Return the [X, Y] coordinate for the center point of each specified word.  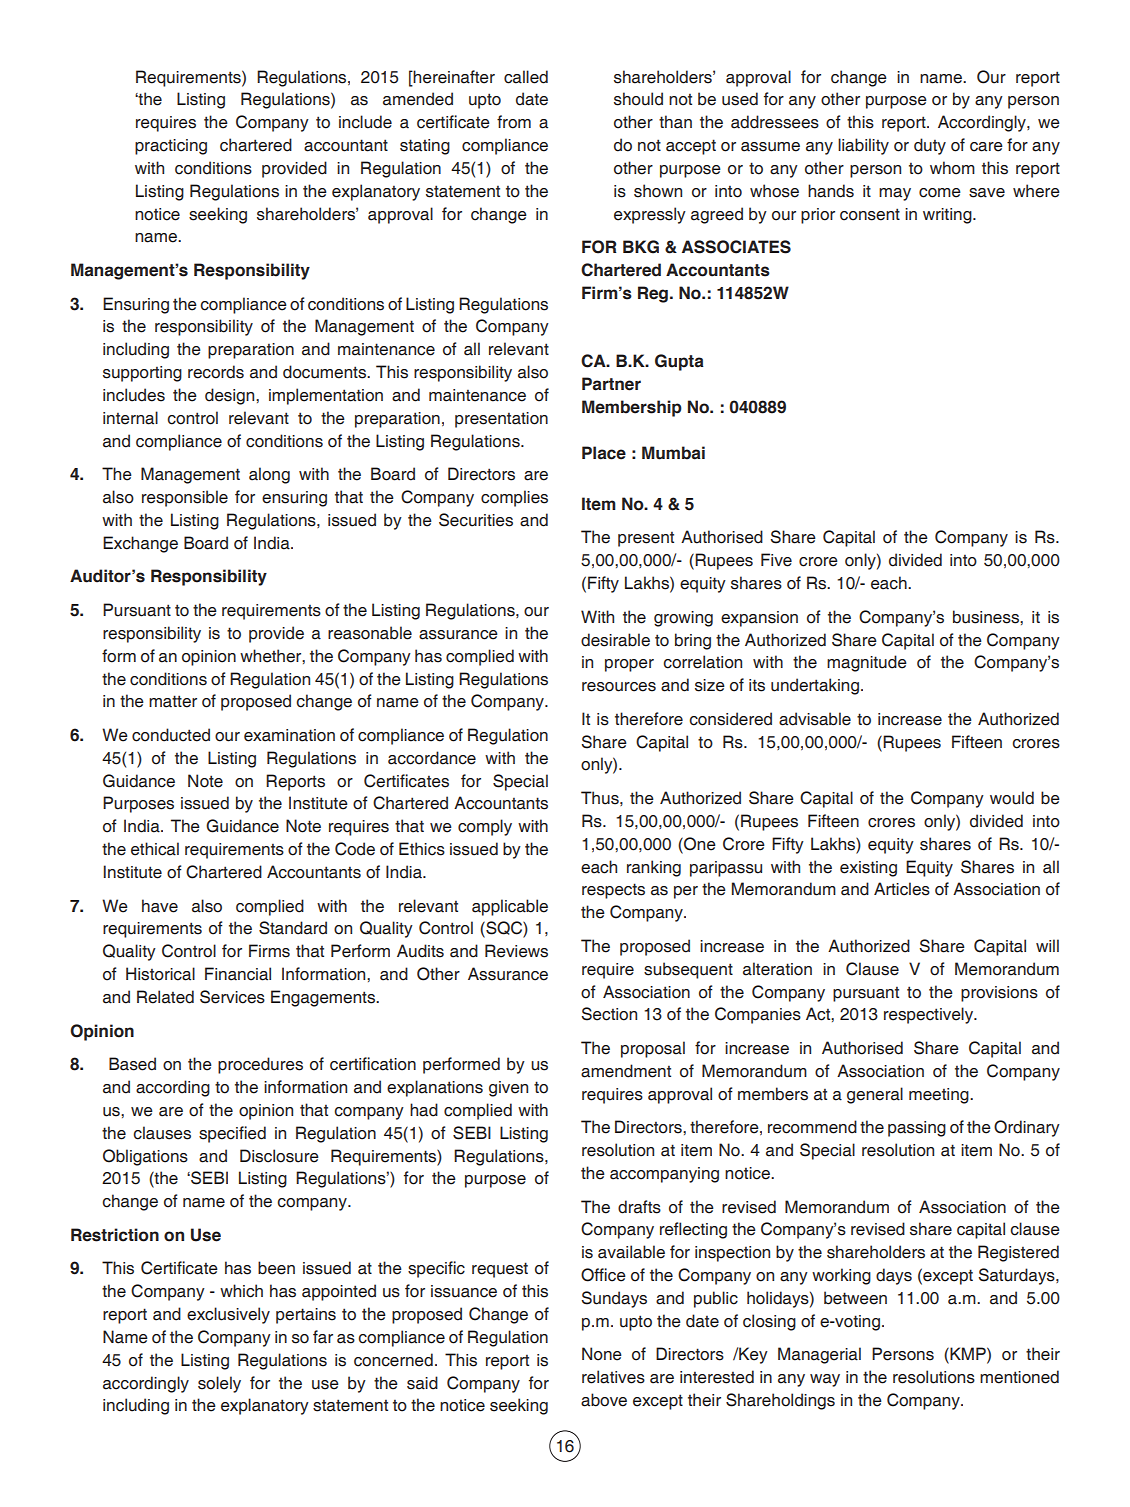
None [602, 1354]
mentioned [1019, 1377]
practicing [171, 147]
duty [930, 146]
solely [219, 1384]
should [638, 99]
